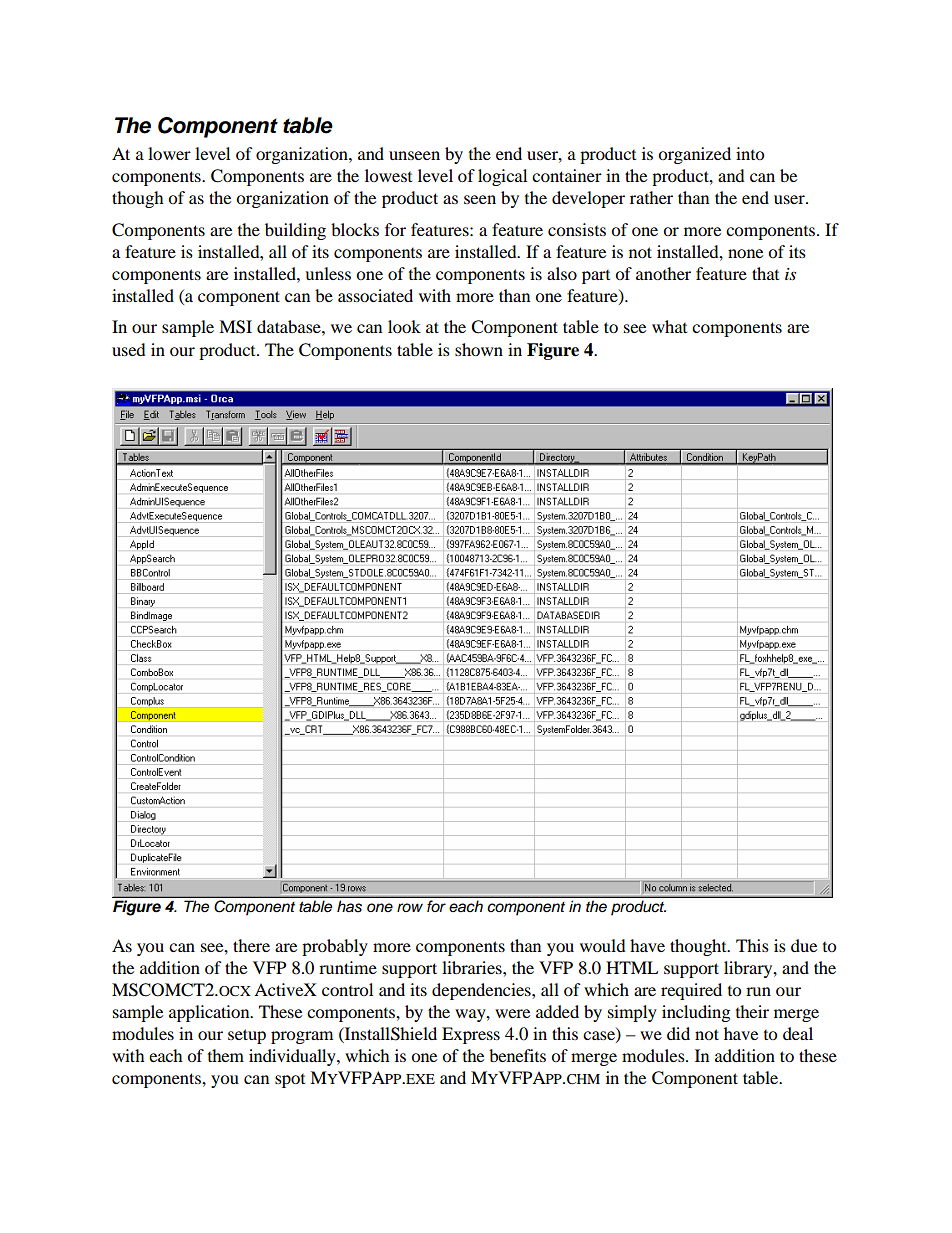 Image resolution: width=952 pixels, height=1233 pixels. Describe the element at coordinates (226, 1055) in the screenshot. I see `them` at that location.
